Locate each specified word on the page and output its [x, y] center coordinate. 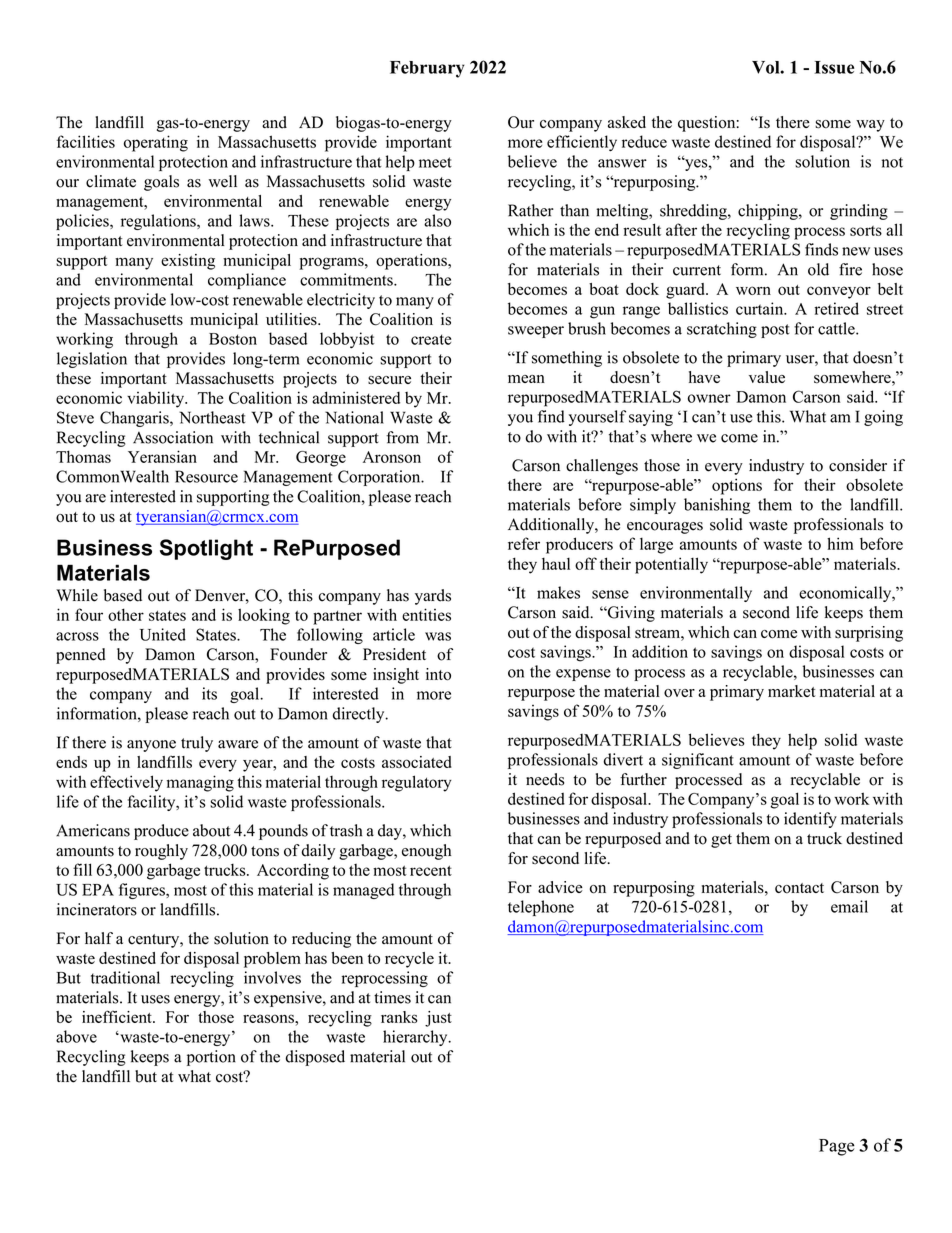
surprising [869, 634]
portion [211, 1058]
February [427, 69]
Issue [834, 67]
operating [156, 143]
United [163, 634]
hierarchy [416, 1038]
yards [433, 597]
